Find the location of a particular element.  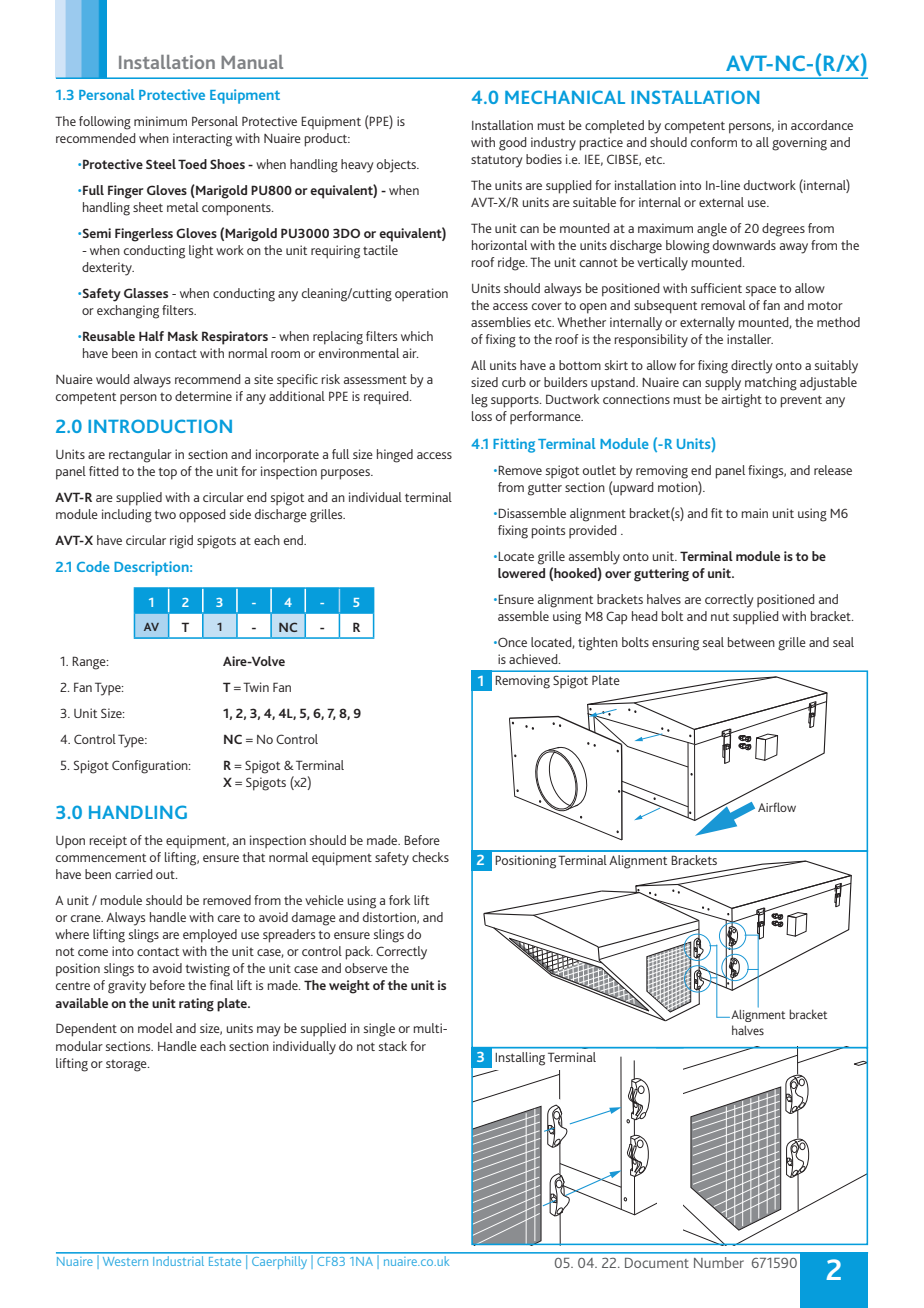

Document is located at coordinates (657, 1263).
